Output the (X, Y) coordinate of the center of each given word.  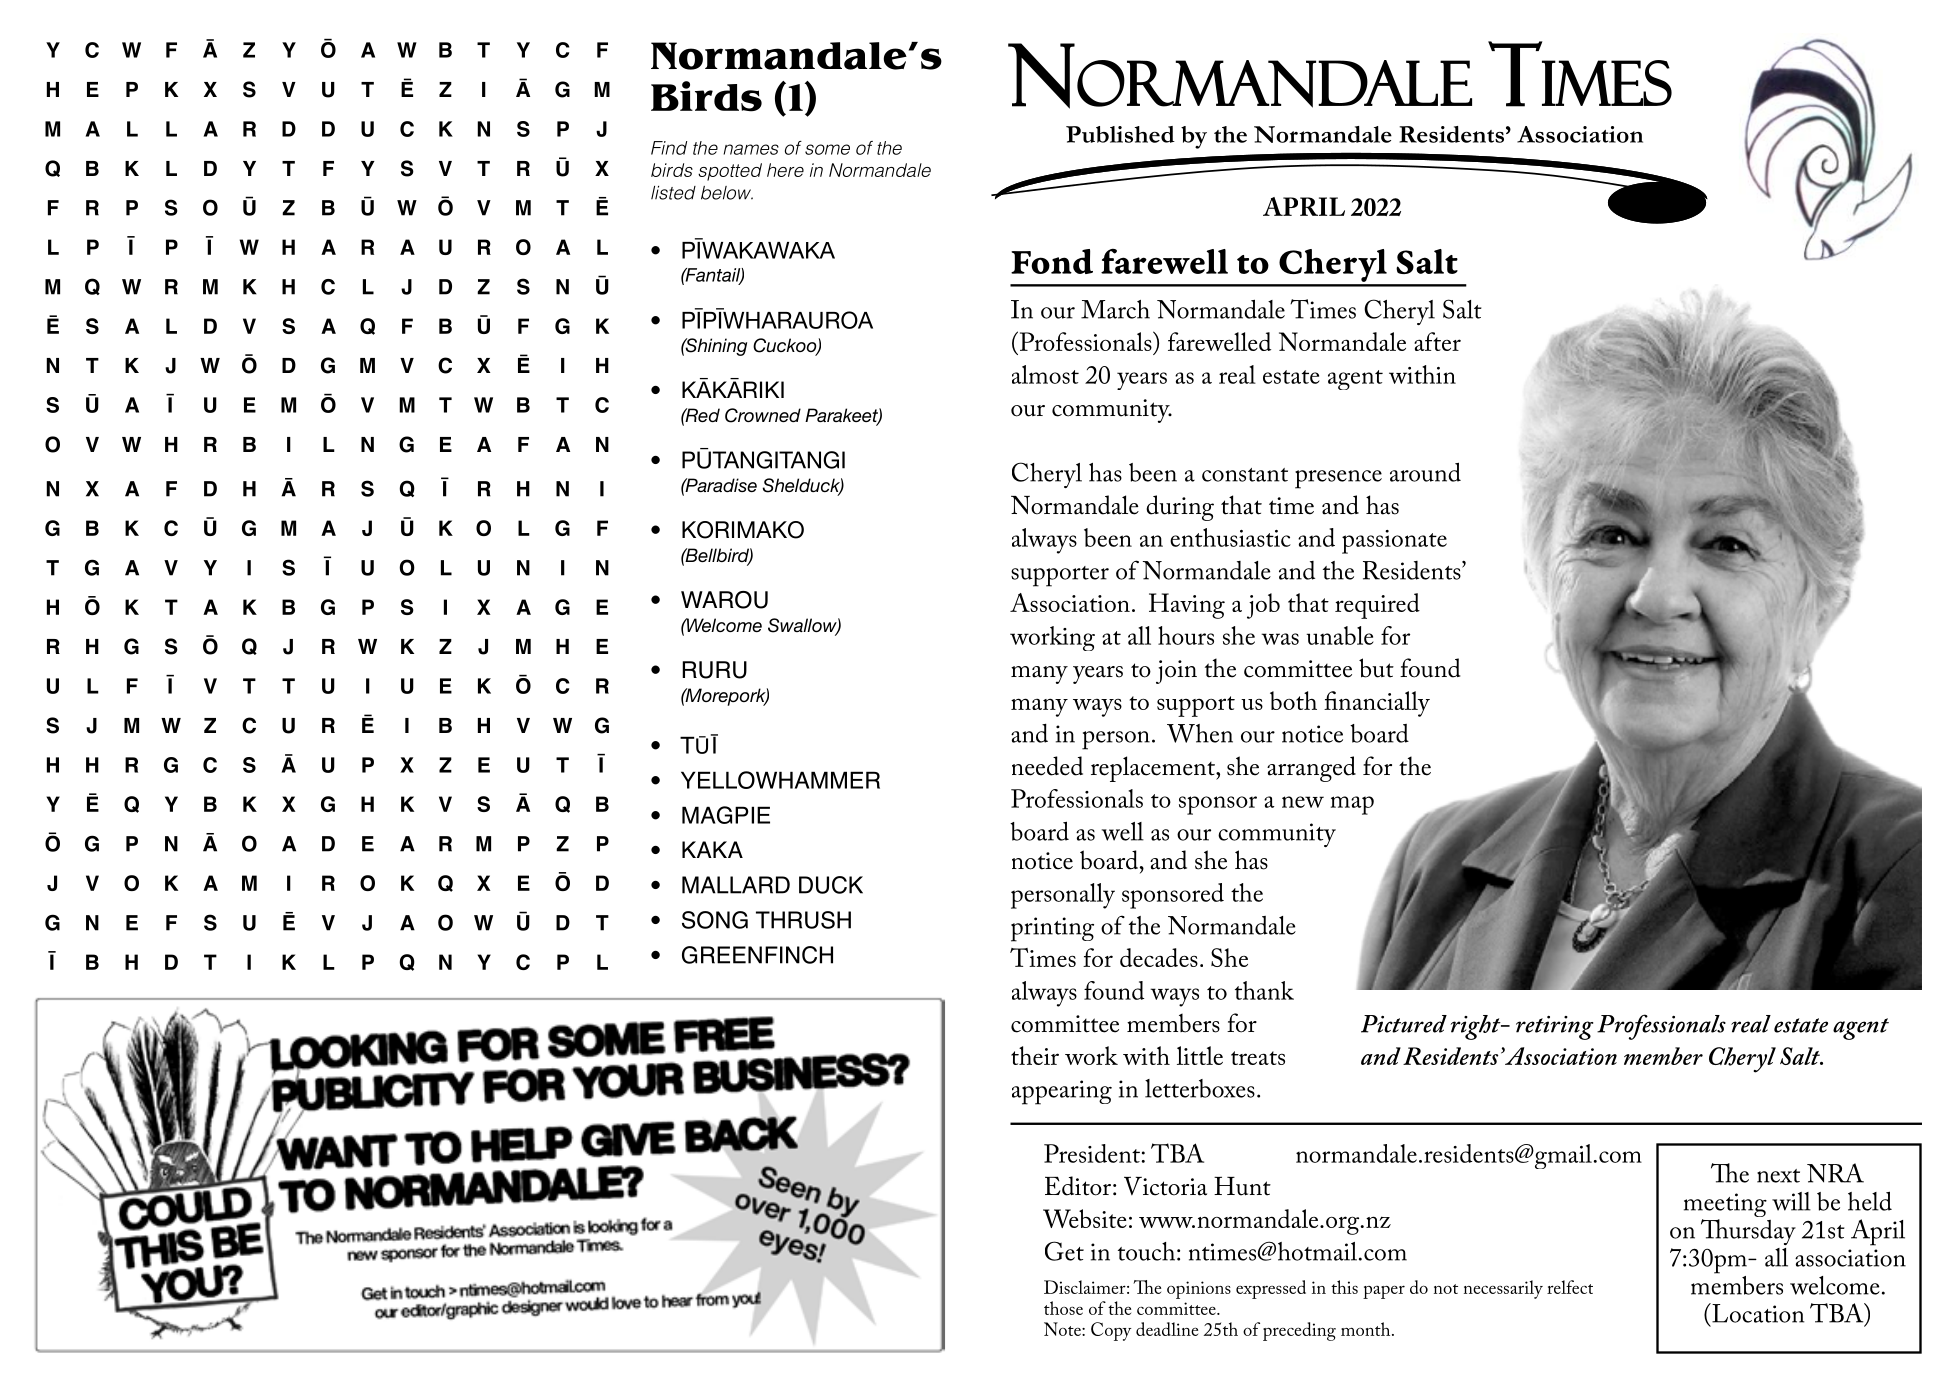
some (827, 149)
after (1437, 341)
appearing (1062, 1092)
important (1786, 888)
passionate (1394, 542)
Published (1120, 134)
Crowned (763, 415)
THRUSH (803, 920)
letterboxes (1200, 1088)
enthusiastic (1230, 537)
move (1119, 920)
